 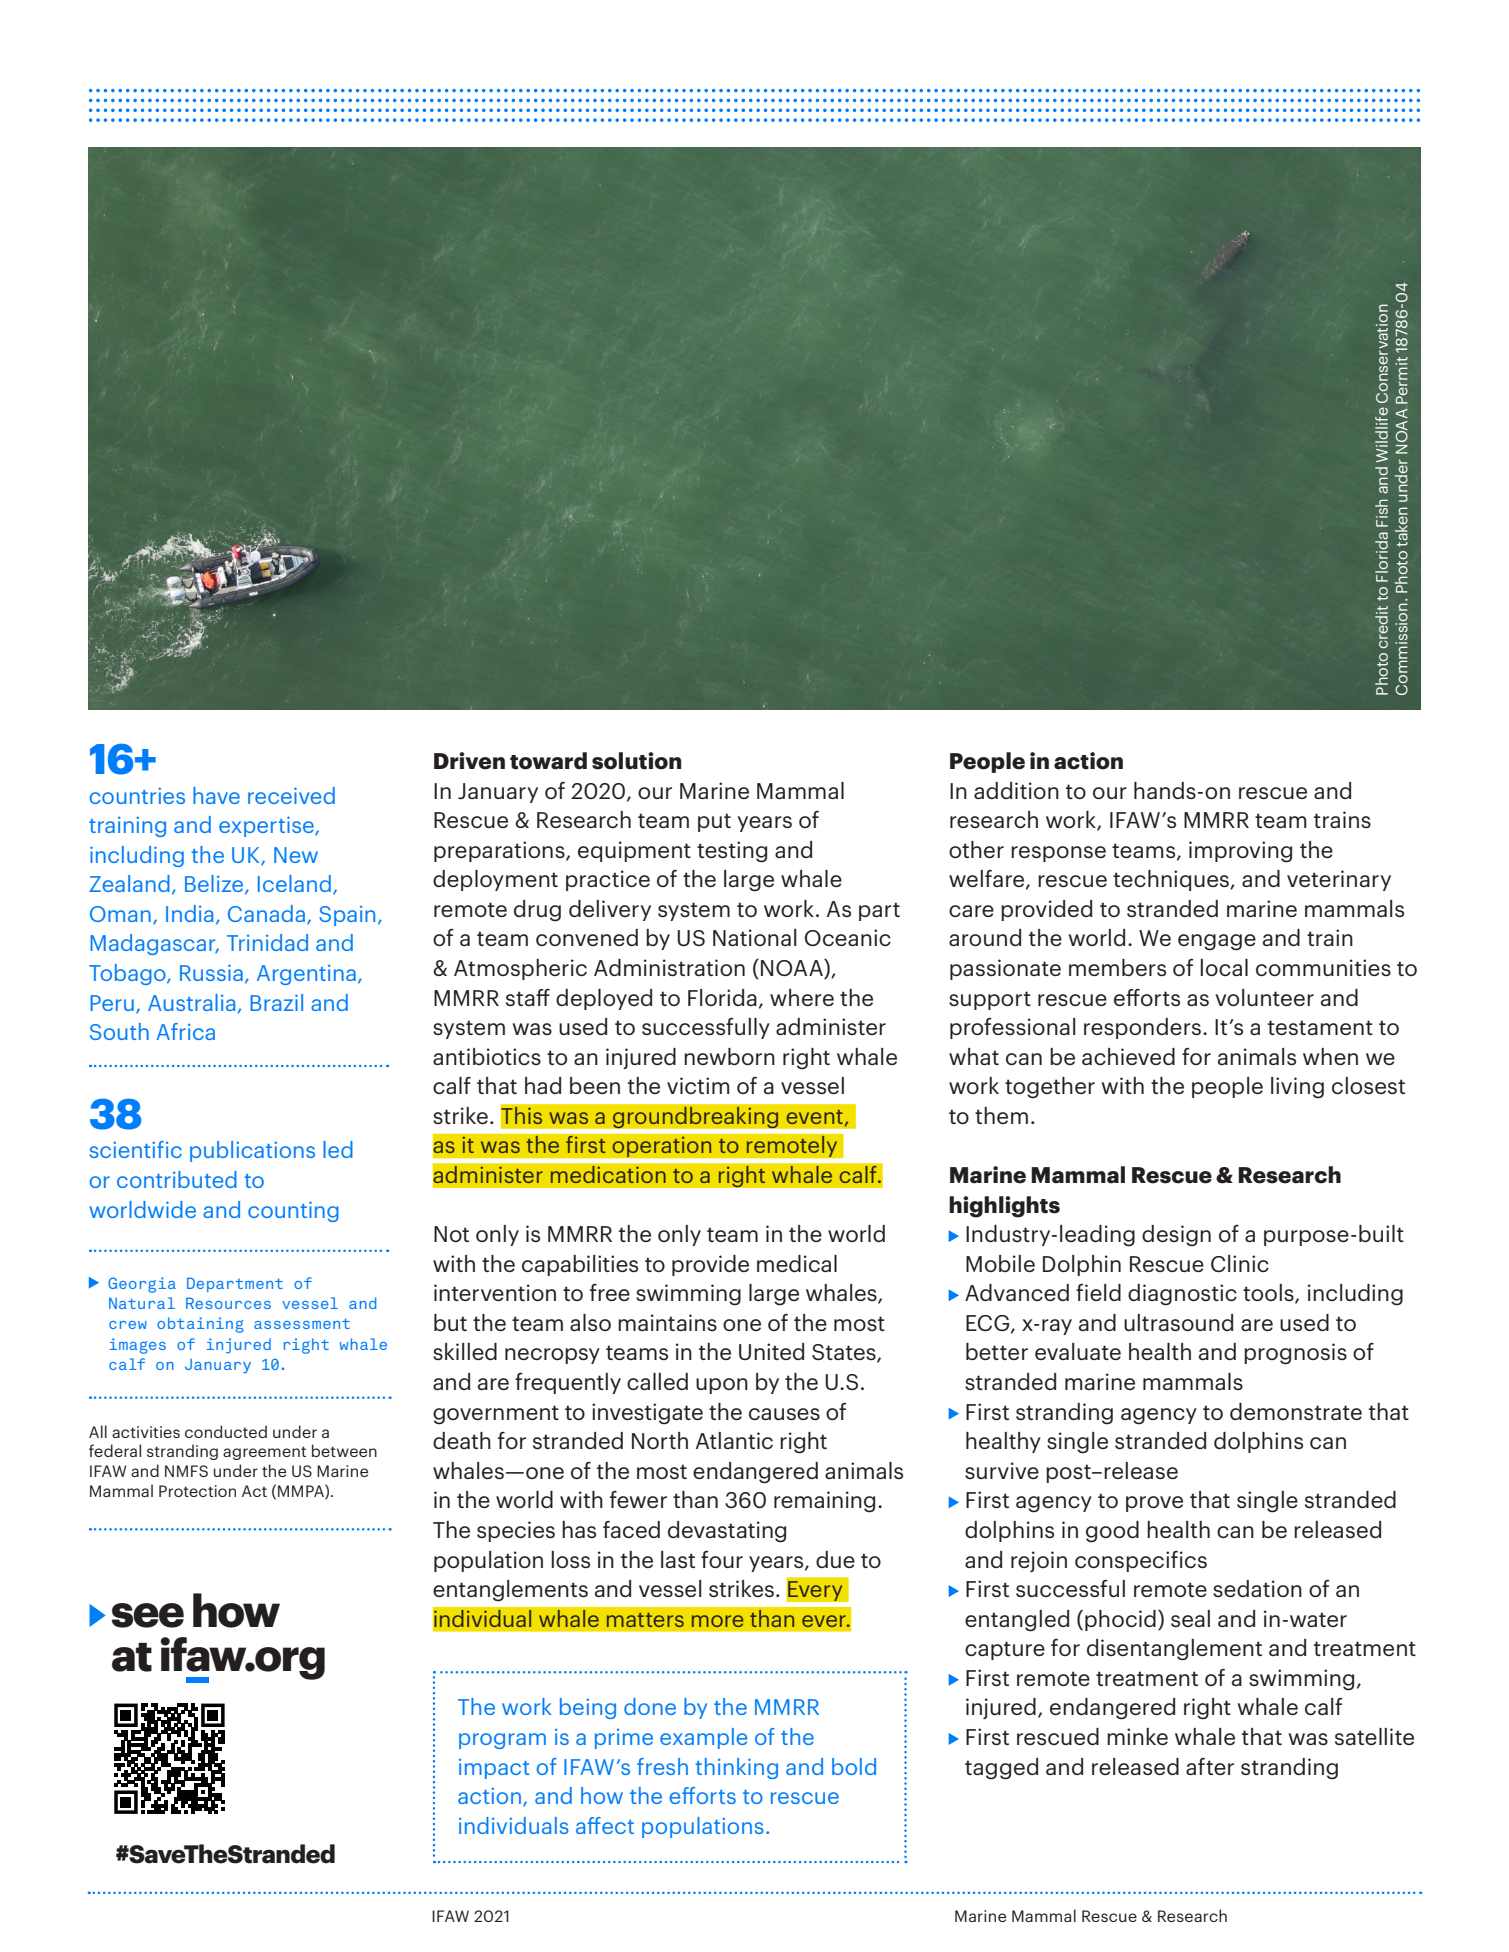 What do you see at coordinates (1182, 1295) in the screenshot?
I see `diagnostic` at bounding box center [1182, 1295].
